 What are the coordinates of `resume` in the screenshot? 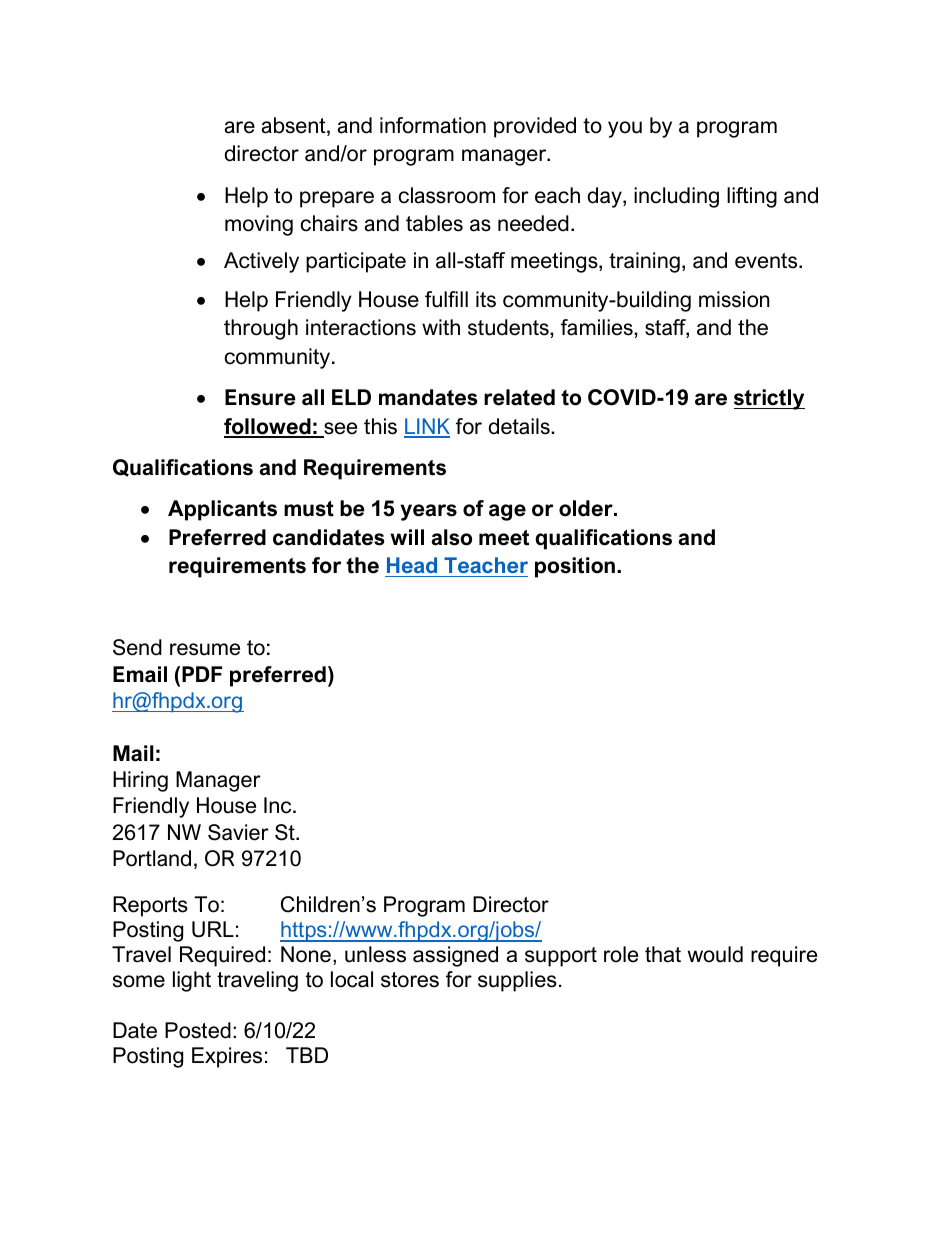 It's located at (205, 649).
